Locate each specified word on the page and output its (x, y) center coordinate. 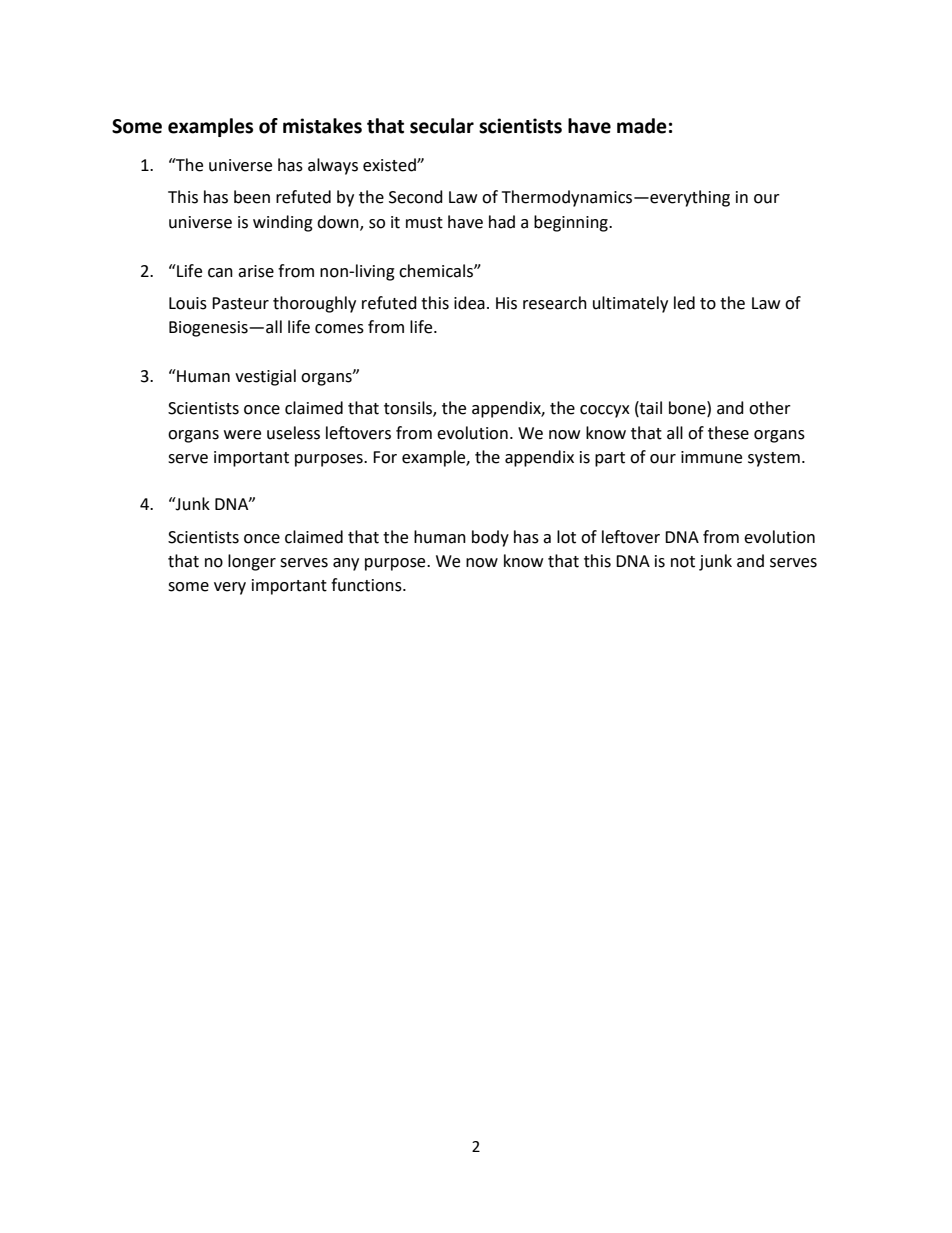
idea (469, 303)
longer (252, 562)
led (684, 303)
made (642, 126)
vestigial (265, 377)
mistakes (322, 126)
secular (442, 126)
